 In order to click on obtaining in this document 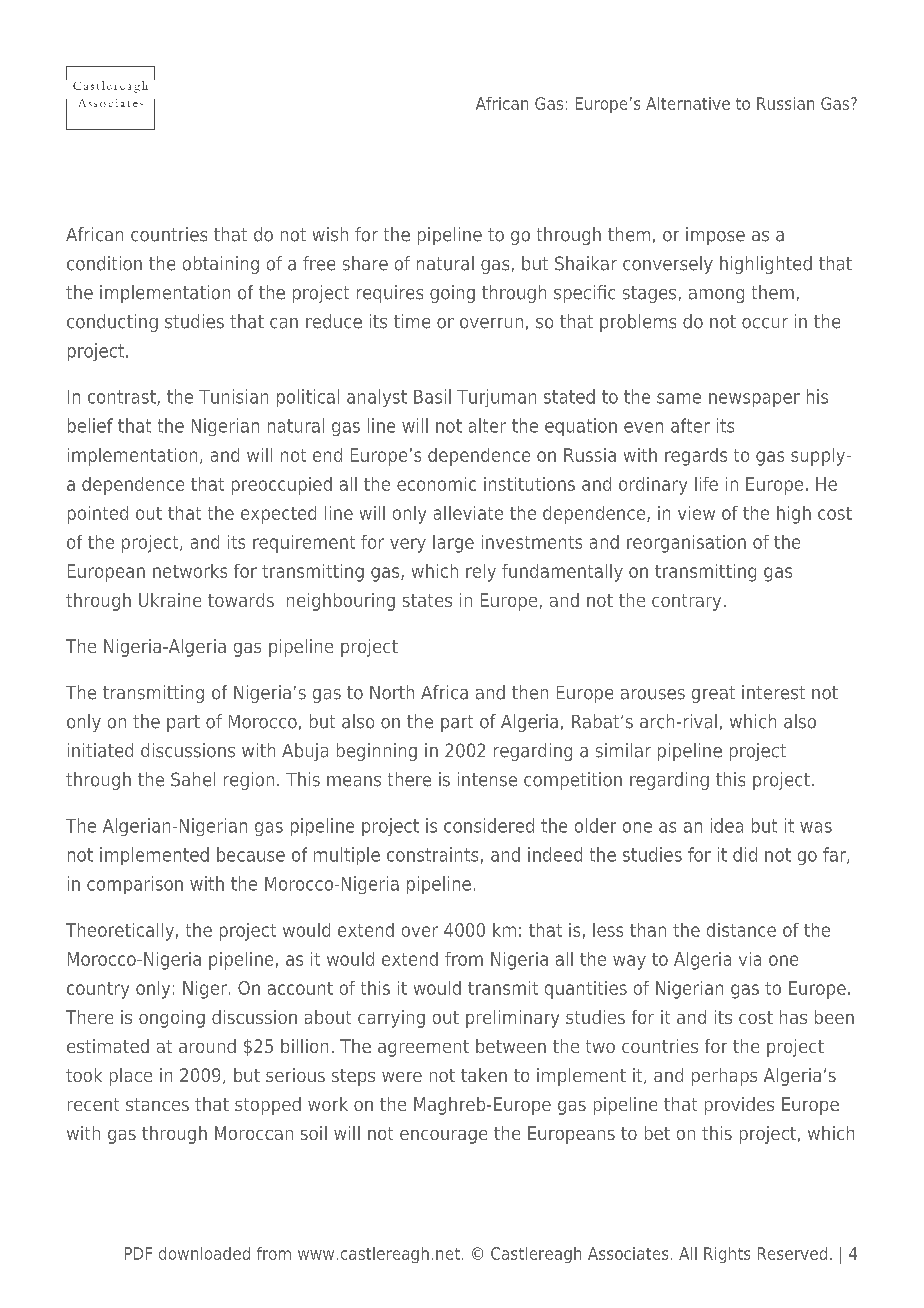, I will do `click(221, 265)`.
